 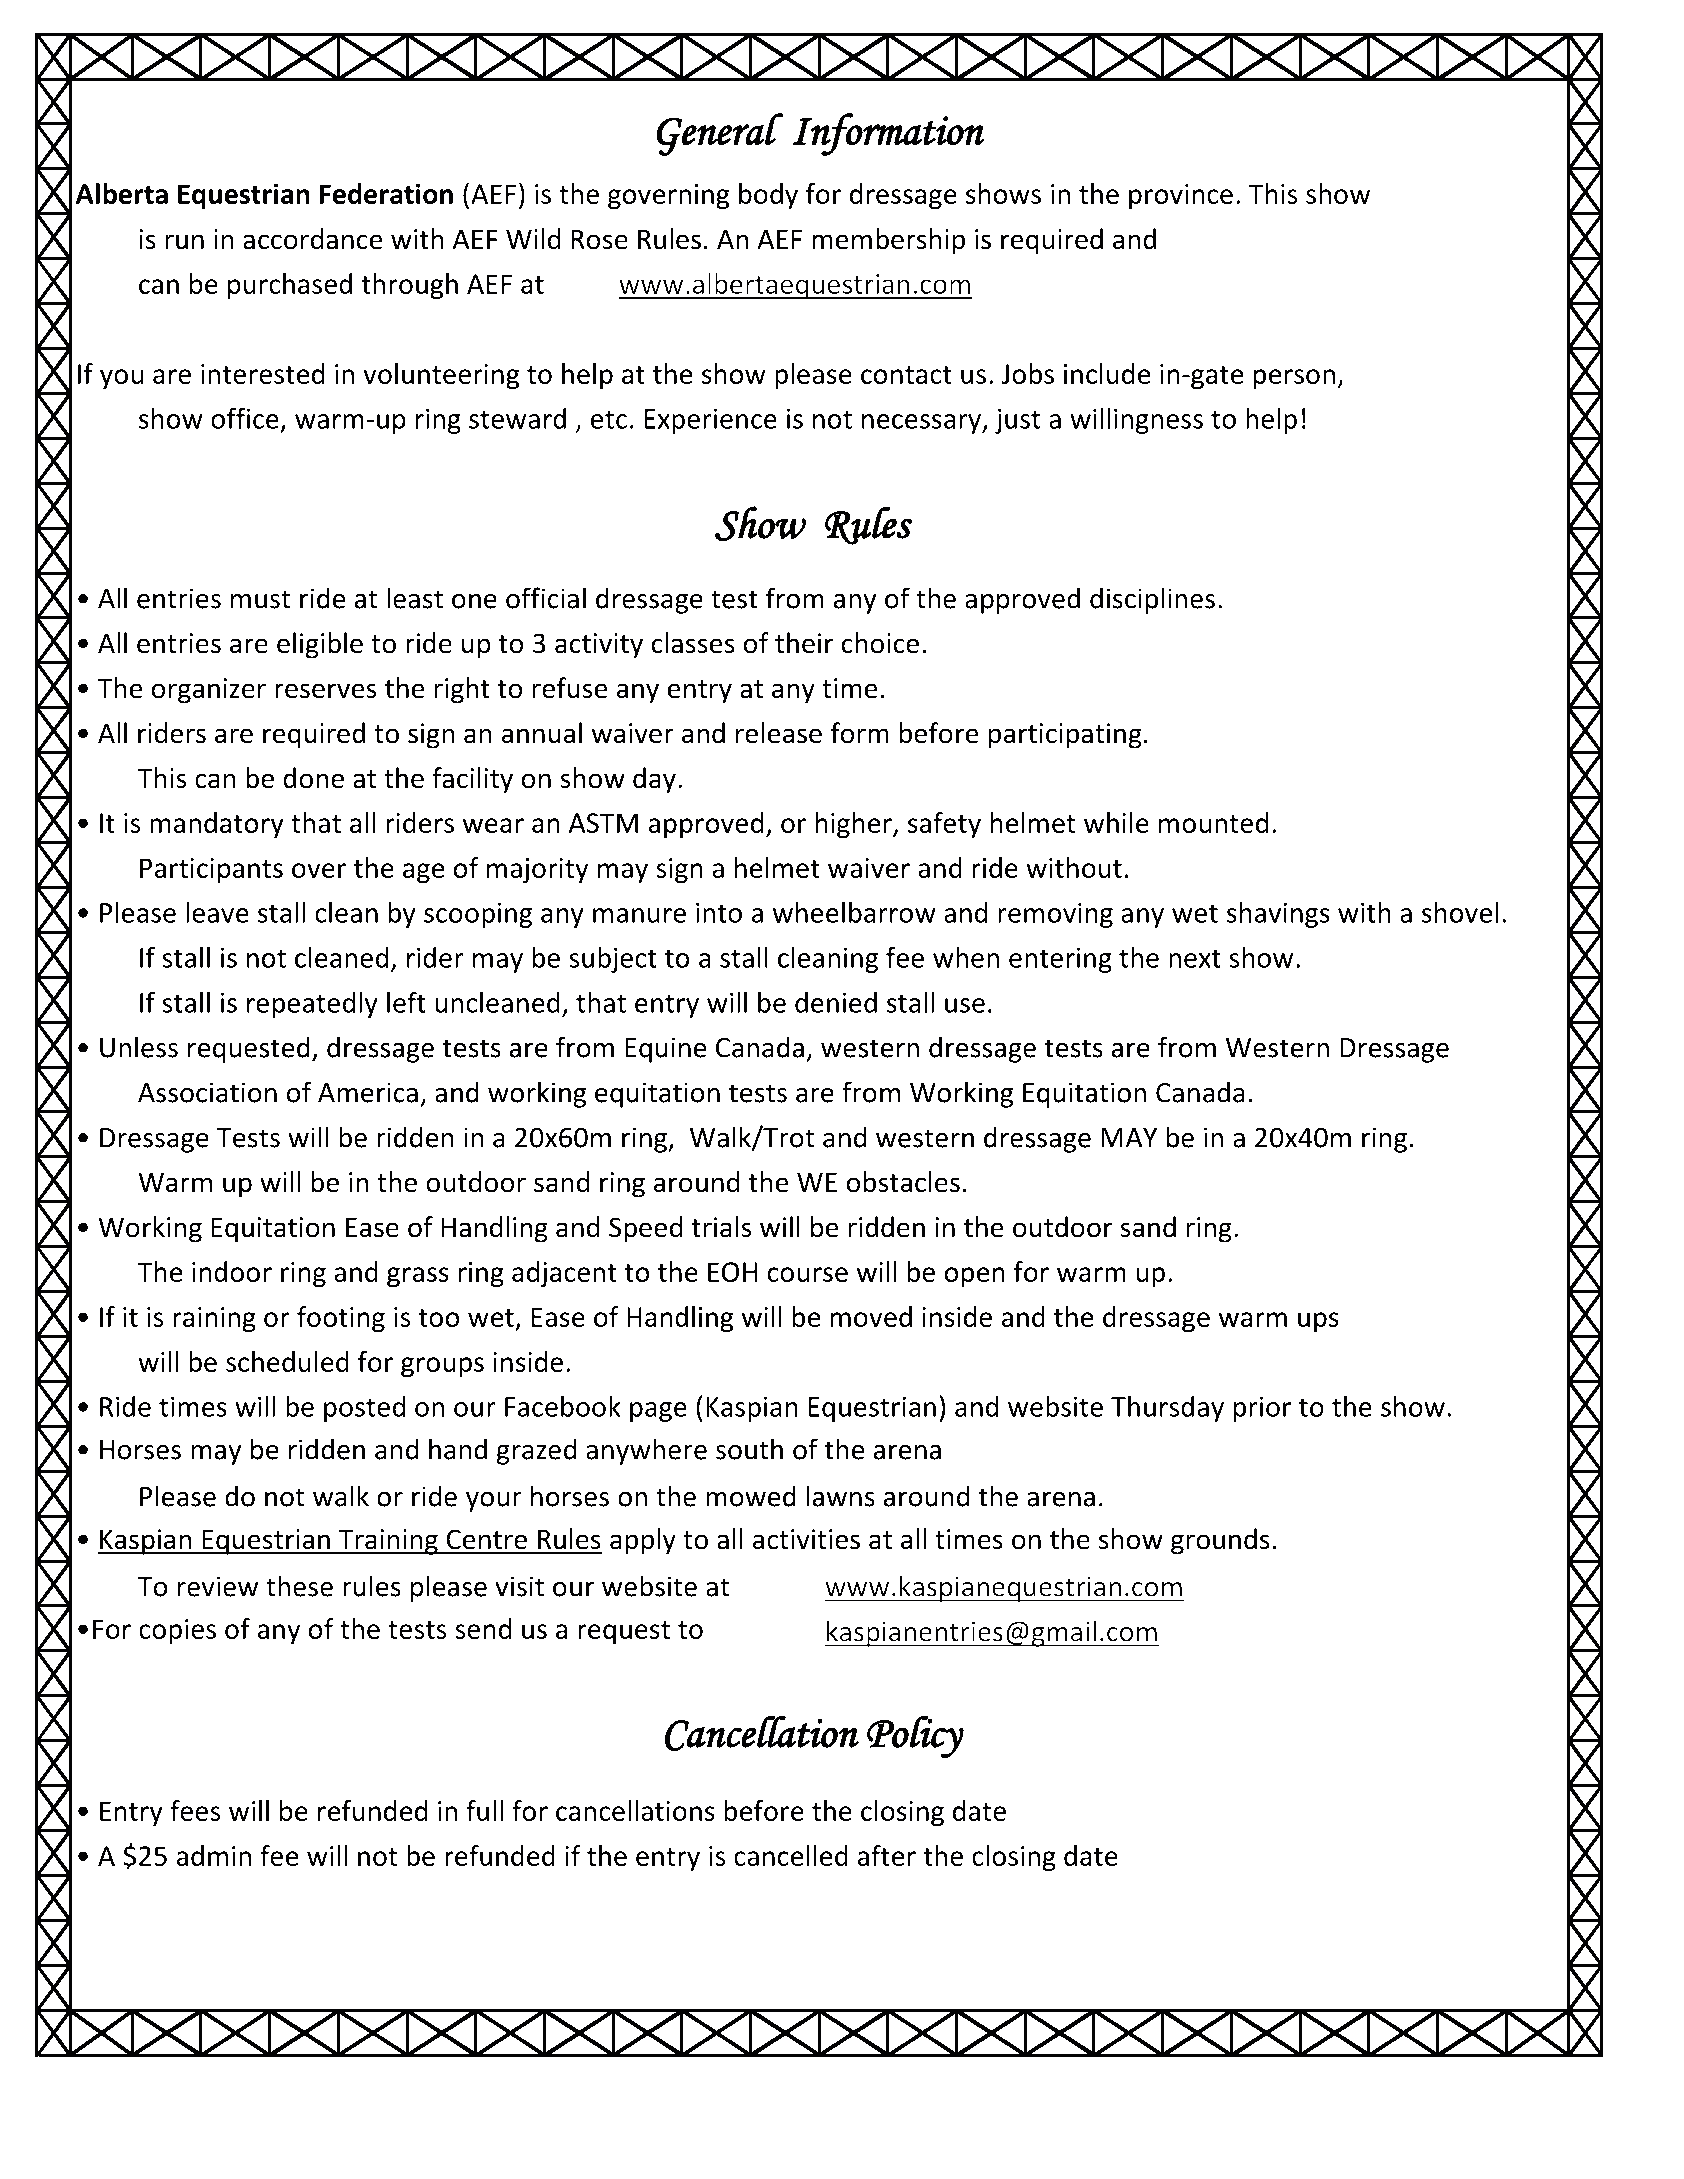 I want to click on classes, so click(x=693, y=643).
